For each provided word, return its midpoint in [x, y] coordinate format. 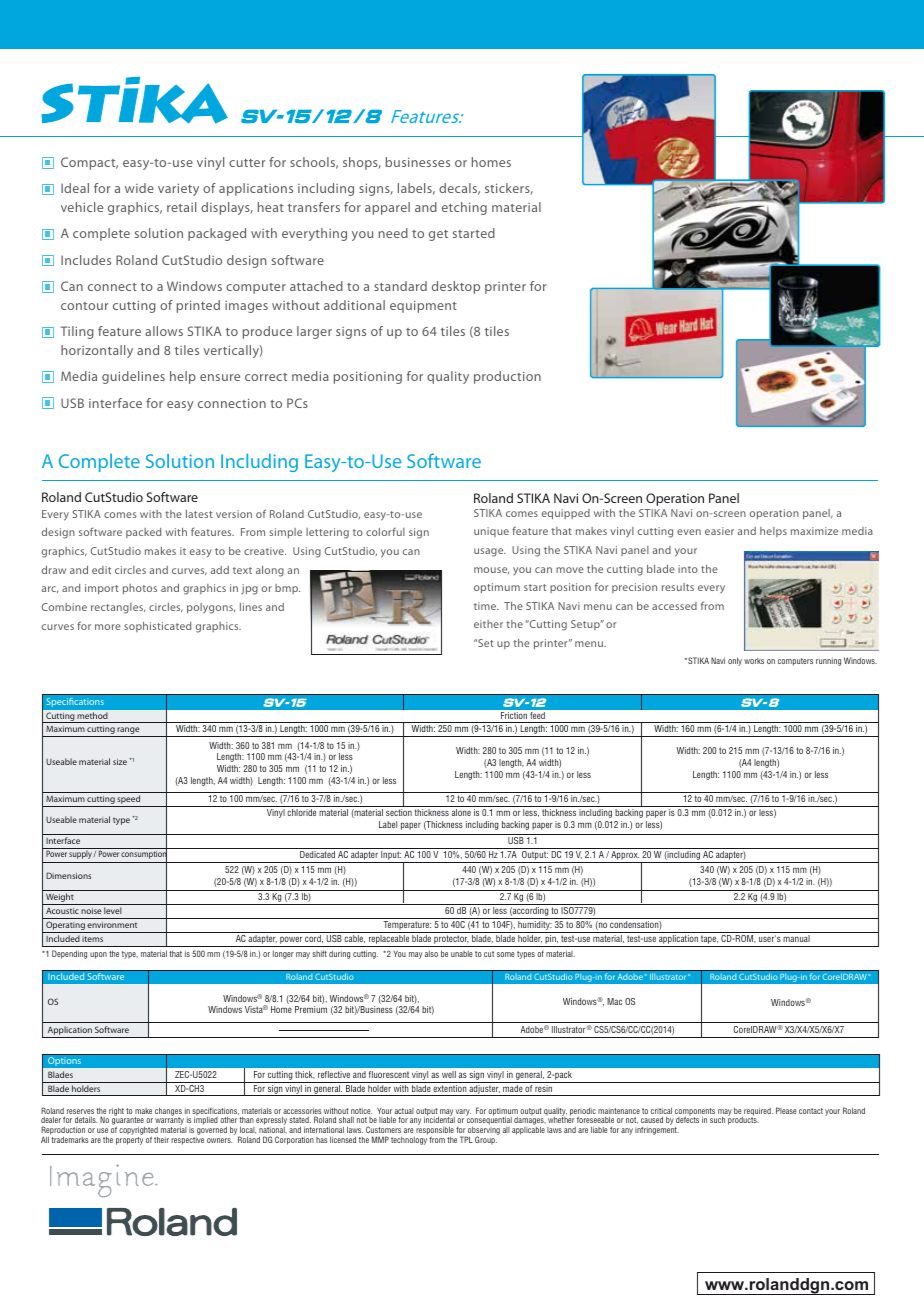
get [438, 235]
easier [719, 531]
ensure [220, 377]
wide [139, 188]
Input [390, 857]
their [161, 1140]
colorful [385, 531]
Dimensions [68, 875]
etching [464, 208]
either [488, 624]
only [735, 661]
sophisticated [157, 627]
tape [709, 941]
